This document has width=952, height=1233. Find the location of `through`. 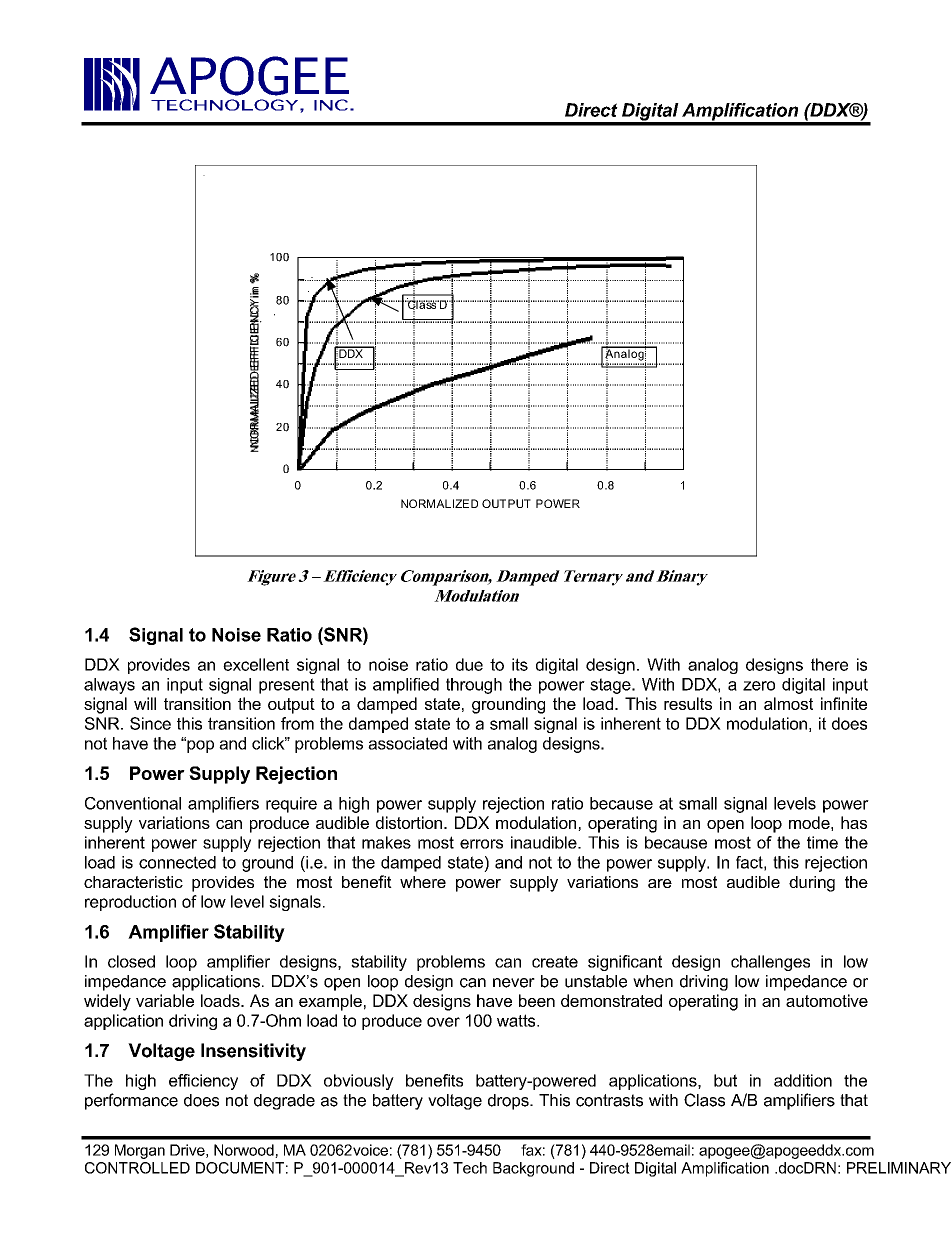

through is located at coordinates (474, 686).
